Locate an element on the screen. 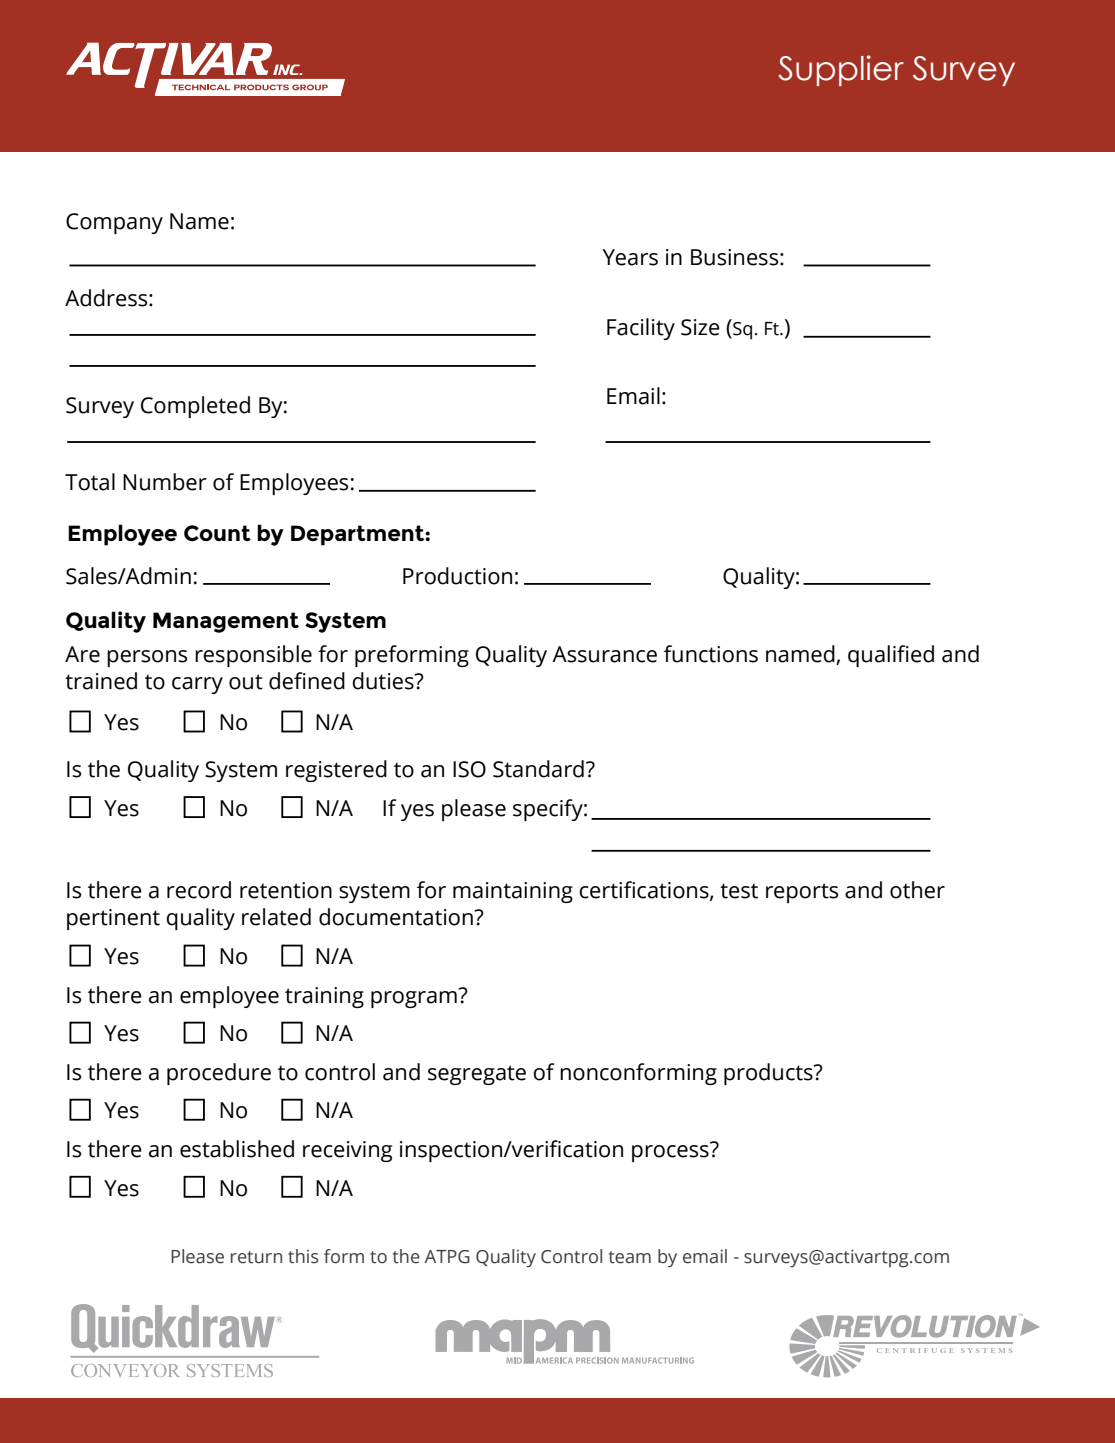  return is located at coordinates (256, 1257).
